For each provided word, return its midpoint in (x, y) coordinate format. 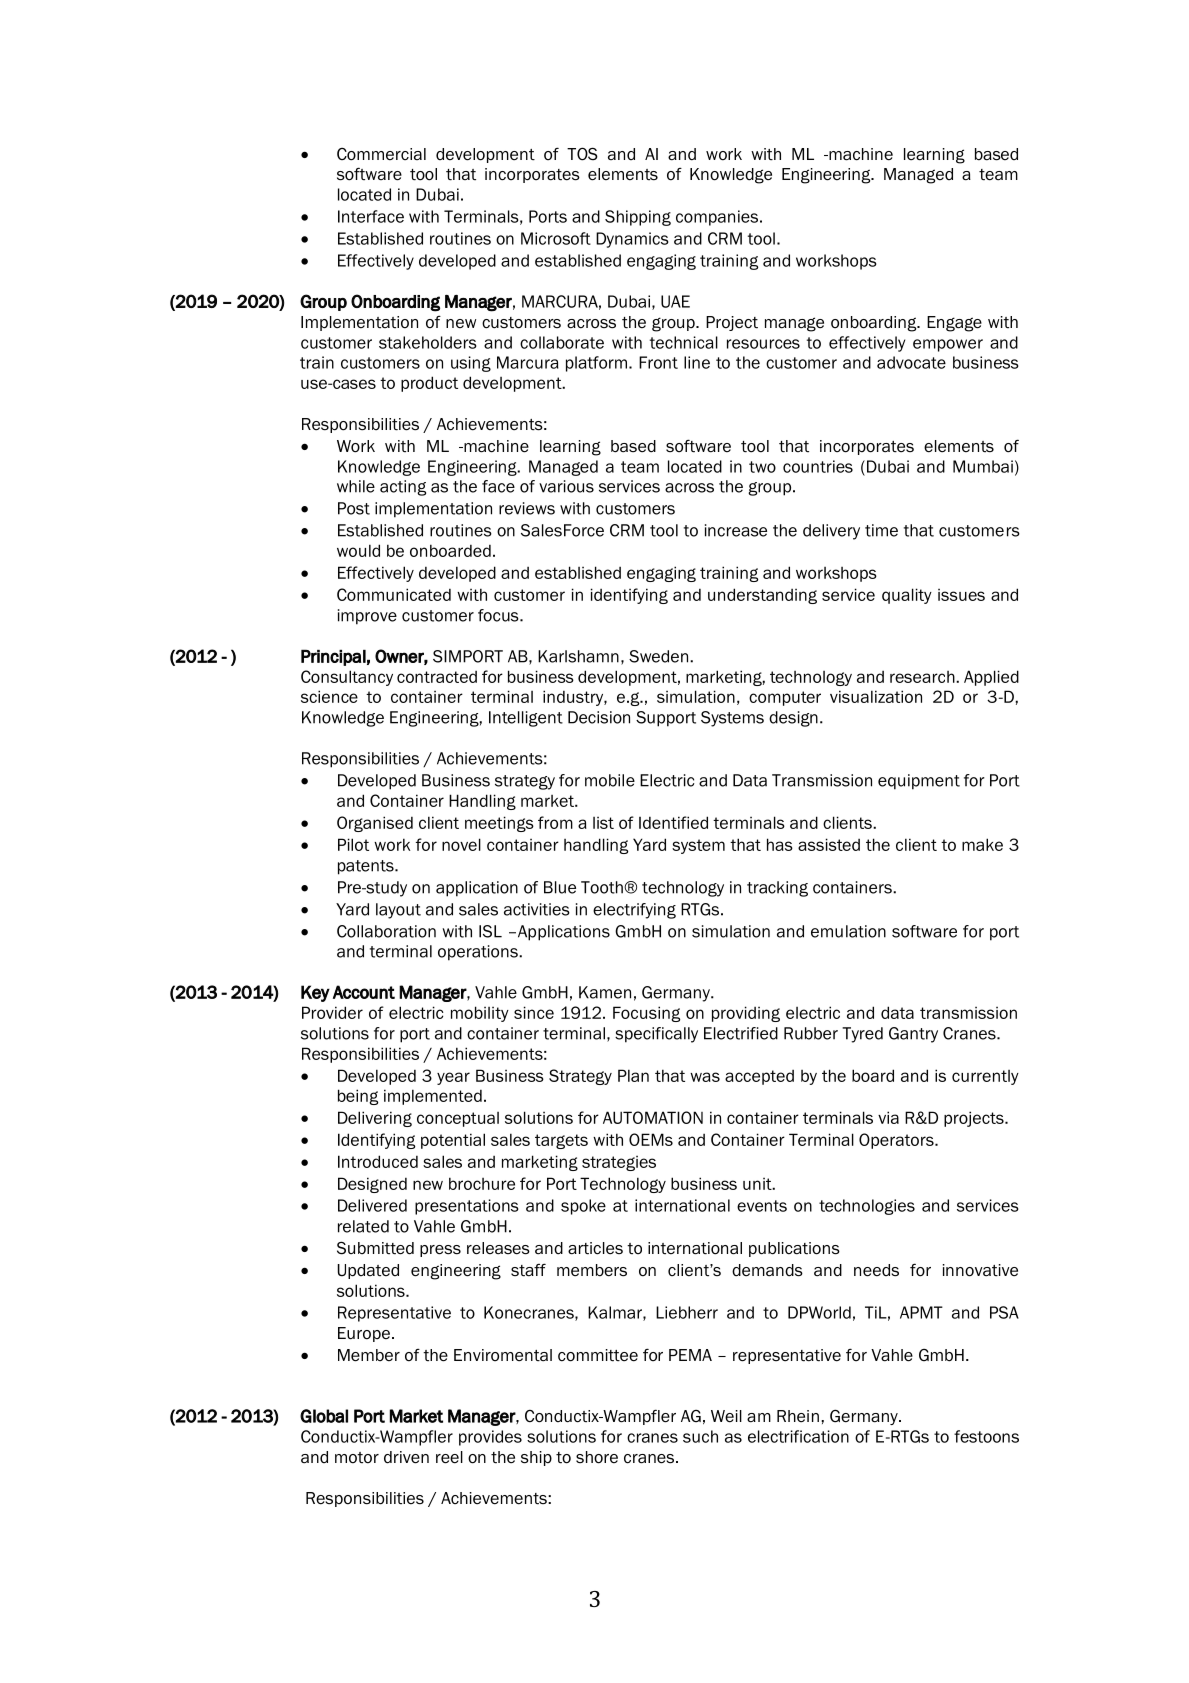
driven (406, 1457)
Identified (673, 822)
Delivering (375, 1119)
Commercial (381, 154)
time (881, 530)
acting (403, 488)
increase (736, 530)
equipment (919, 782)
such (700, 1436)
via (888, 1117)
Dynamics (632, 240)
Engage (954, 324)
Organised (375, 824)
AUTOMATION (653, 1117)
